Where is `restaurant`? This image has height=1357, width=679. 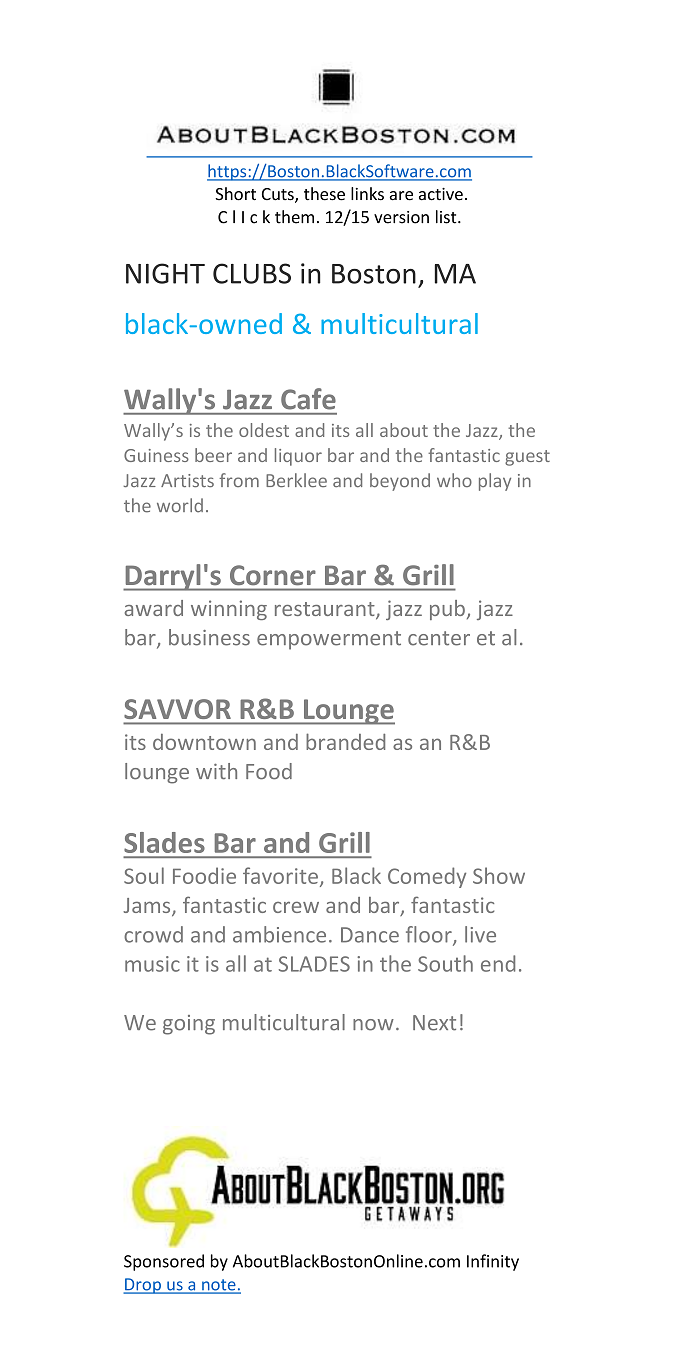
restaurant is located at coordinates (326, 610).
